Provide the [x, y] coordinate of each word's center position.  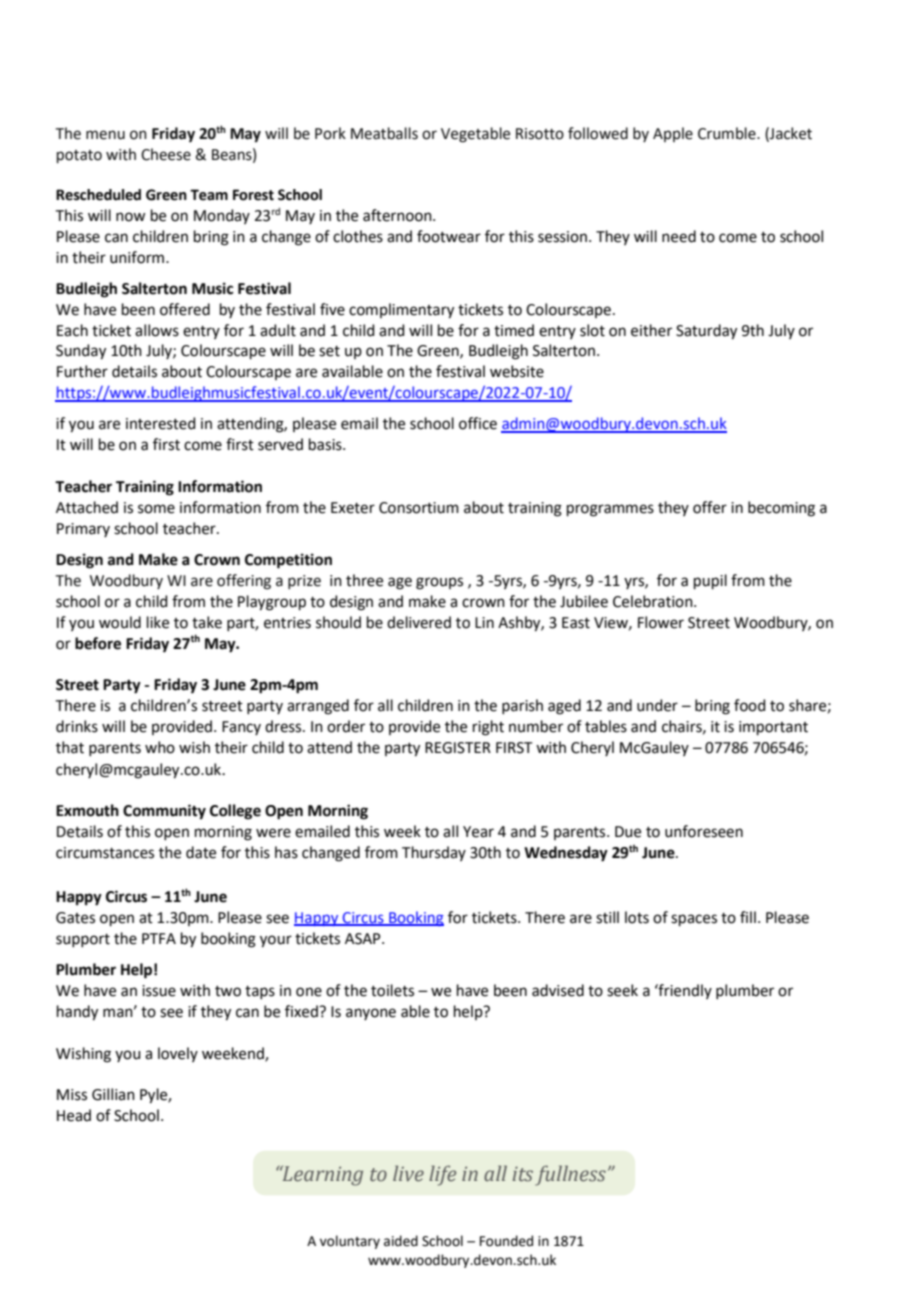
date [201, 852]
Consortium [419, 508]
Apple [673, 134]
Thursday [434, 853]
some [156, 509]
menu [105, 135]
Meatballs [384, 133]
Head [74, 1115]
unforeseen [704, 831]
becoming [781, 509]
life [442, 1175]
